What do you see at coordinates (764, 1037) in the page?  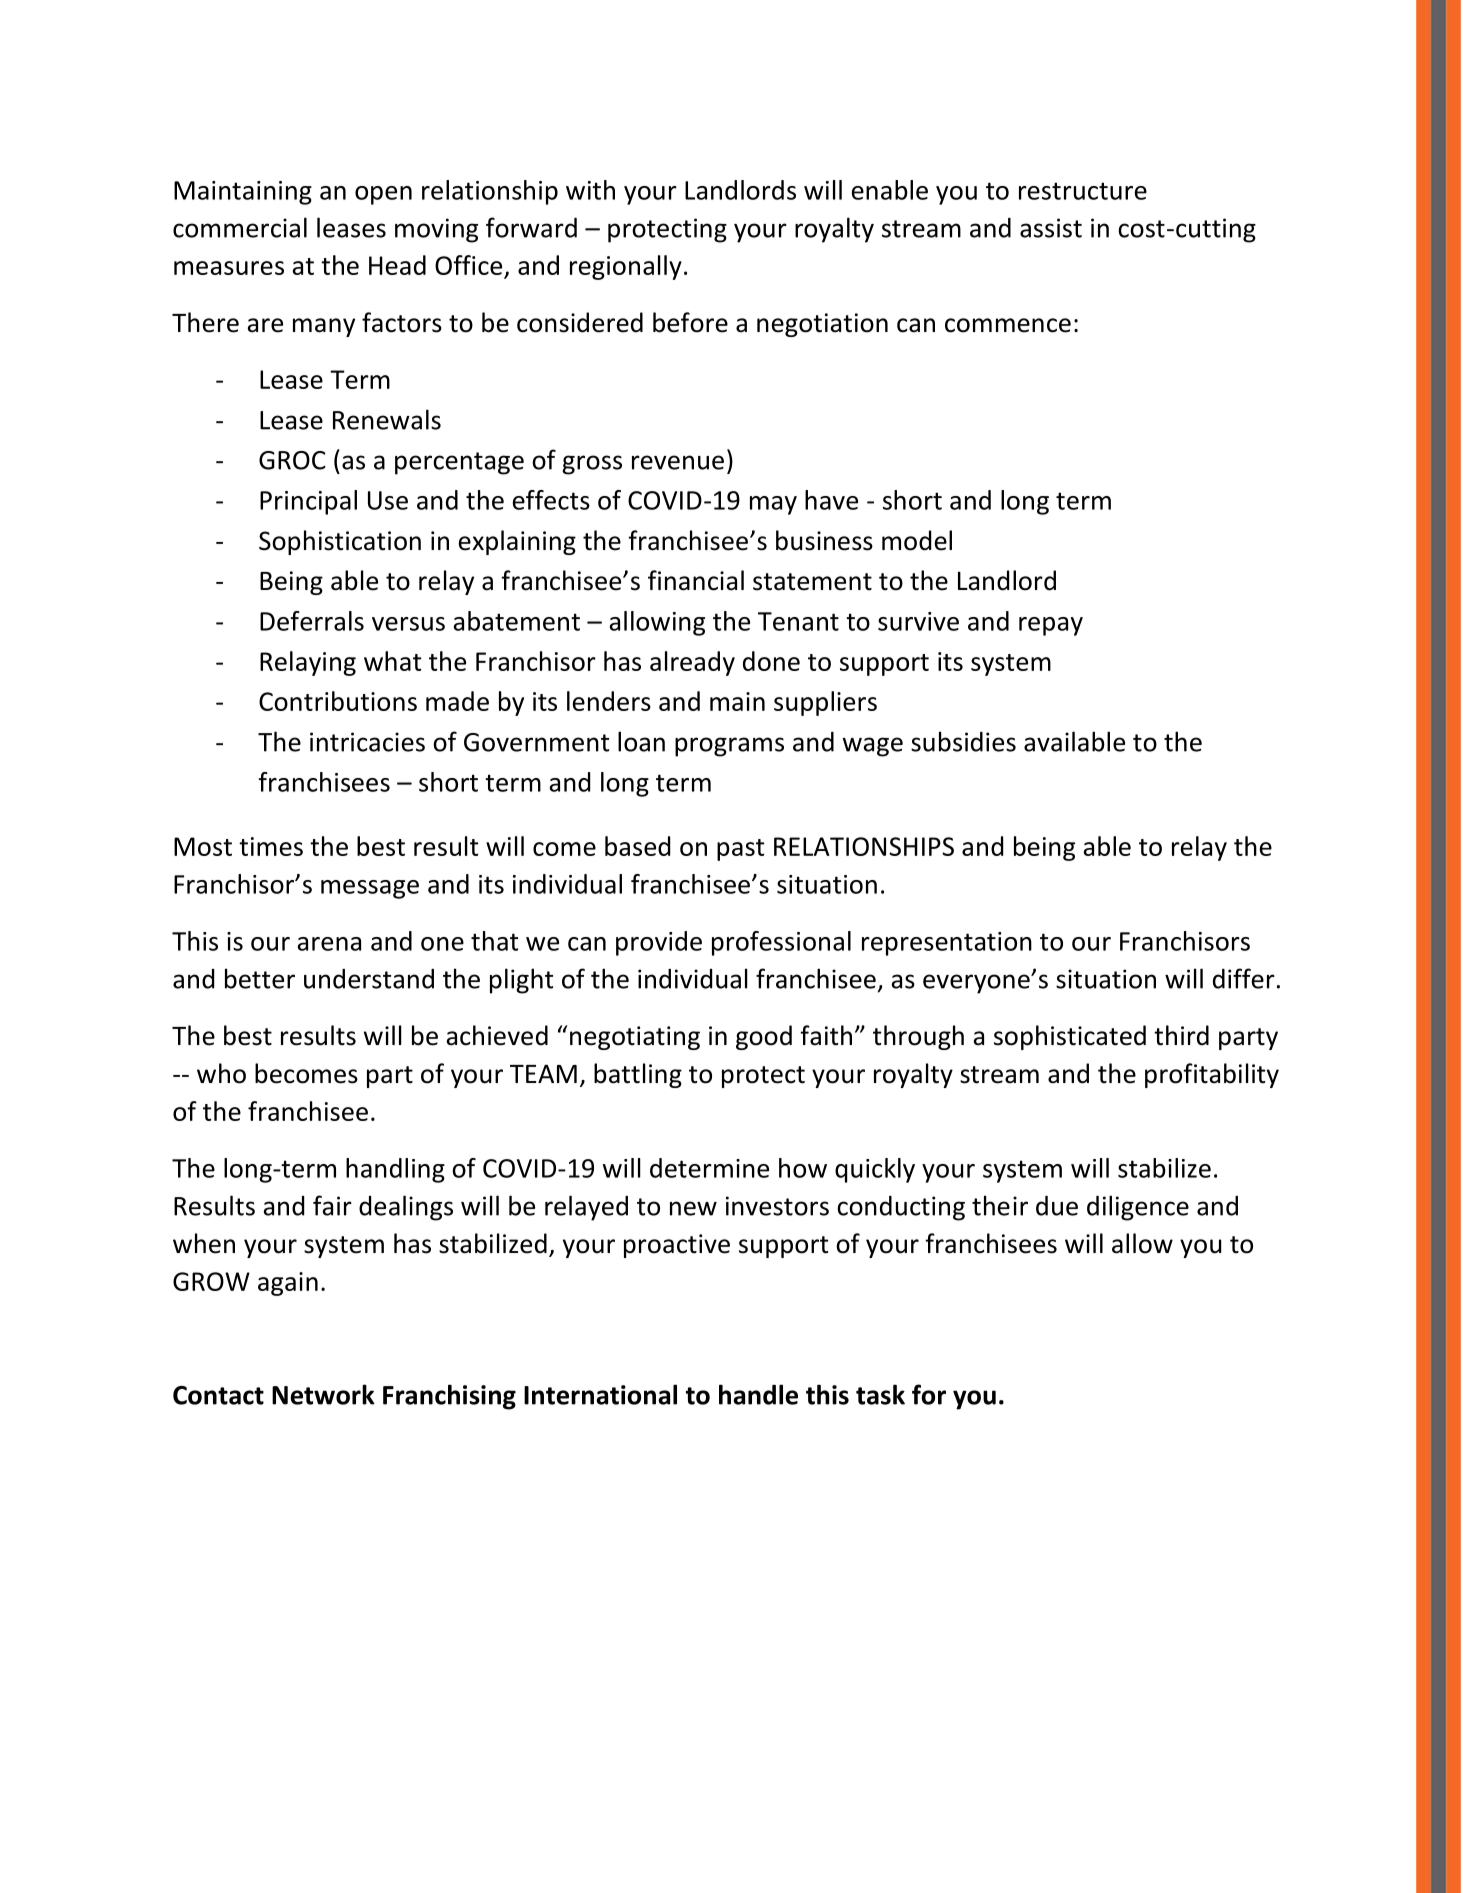 I see `good` at bounding box center [764, 1037].
